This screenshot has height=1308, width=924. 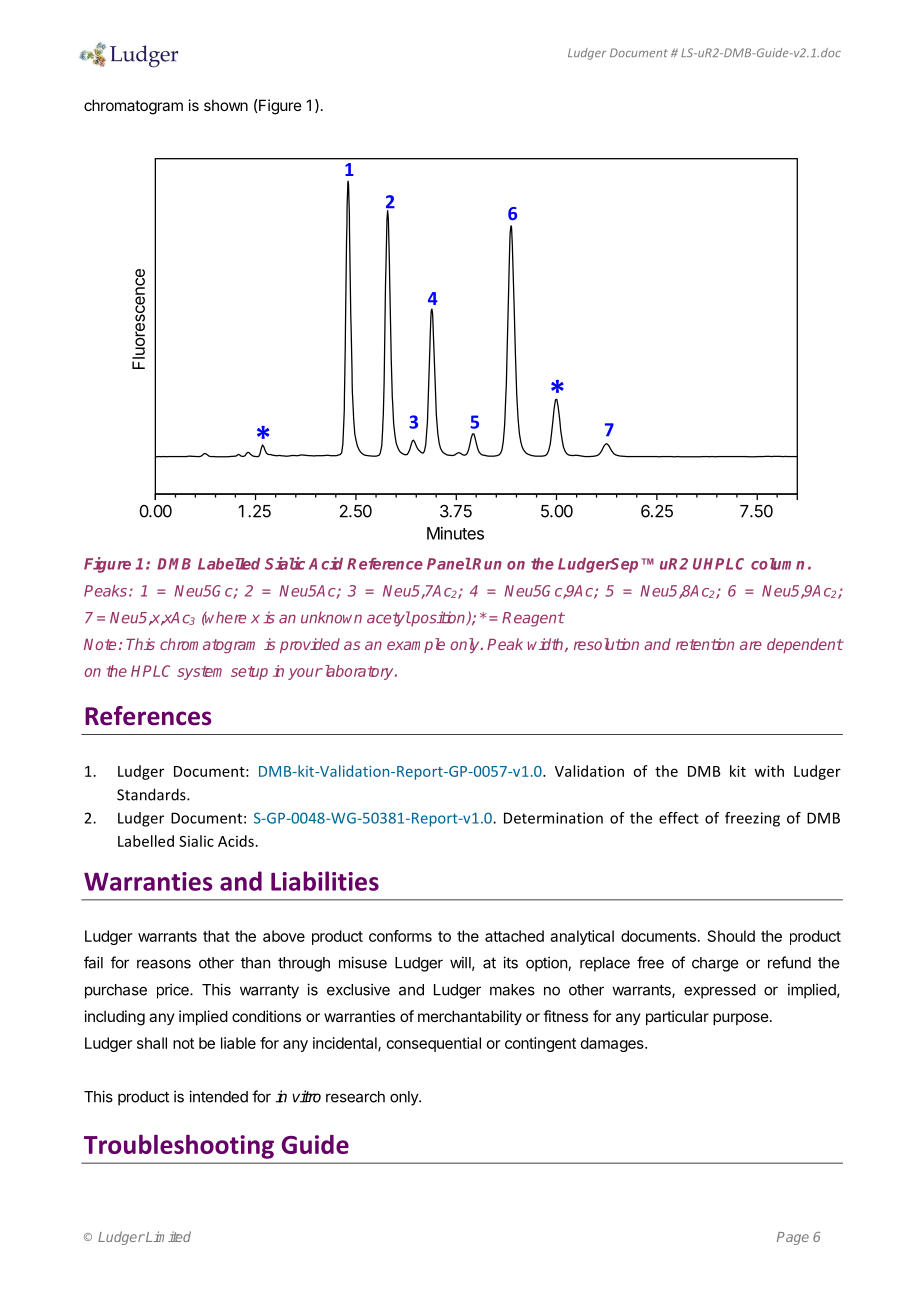 I want to click on Limited, so click(x=167, y=1236).
